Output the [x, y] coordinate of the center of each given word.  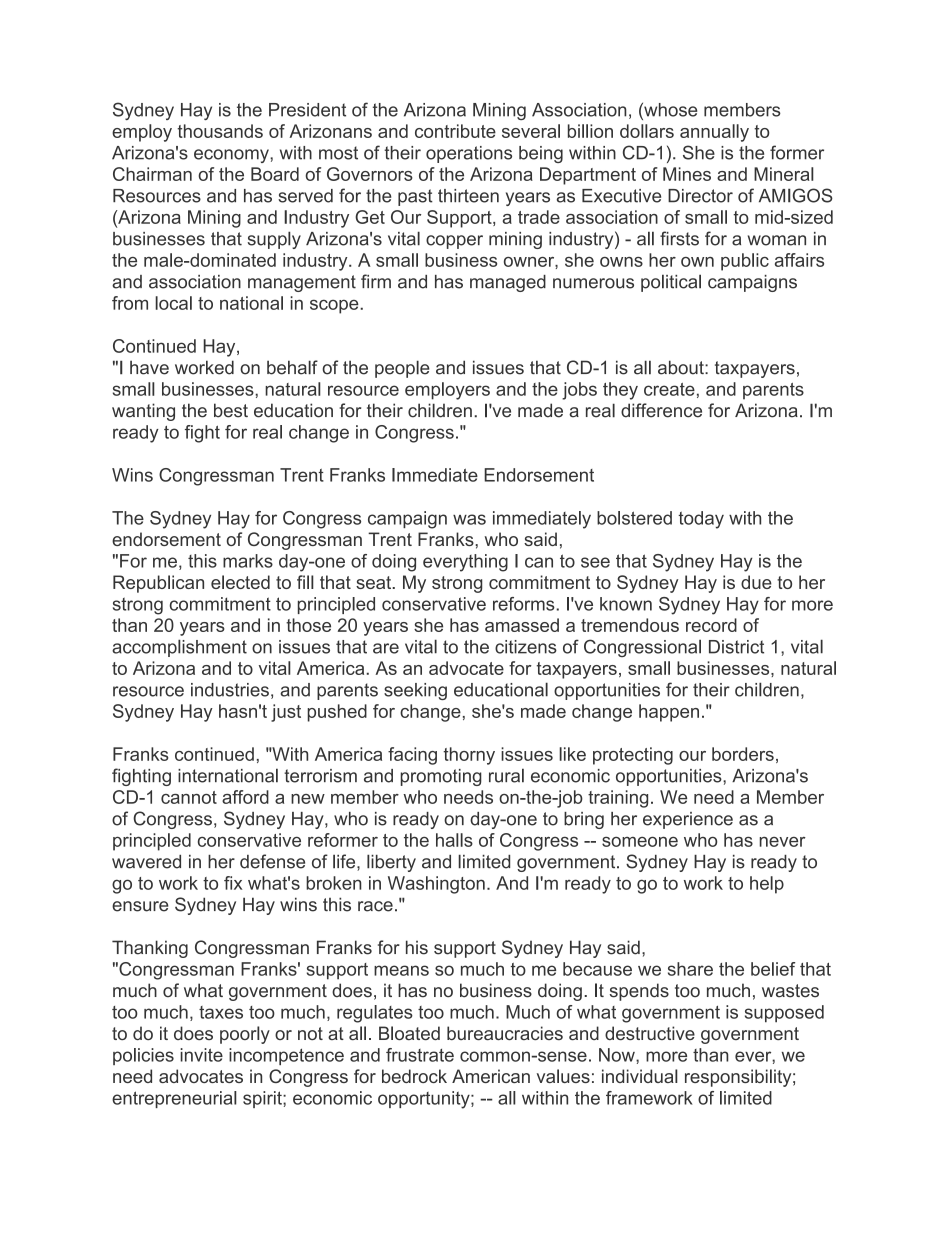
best [231, 410]
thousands [220, 131]
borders [743, 754]
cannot [189, 797]
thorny [469, 756]
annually [714, 133]
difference [661, 410]
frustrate [420, 1055]
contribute [455, 131]
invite [201, 1055]
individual [640, 1076]
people [402, 369]
